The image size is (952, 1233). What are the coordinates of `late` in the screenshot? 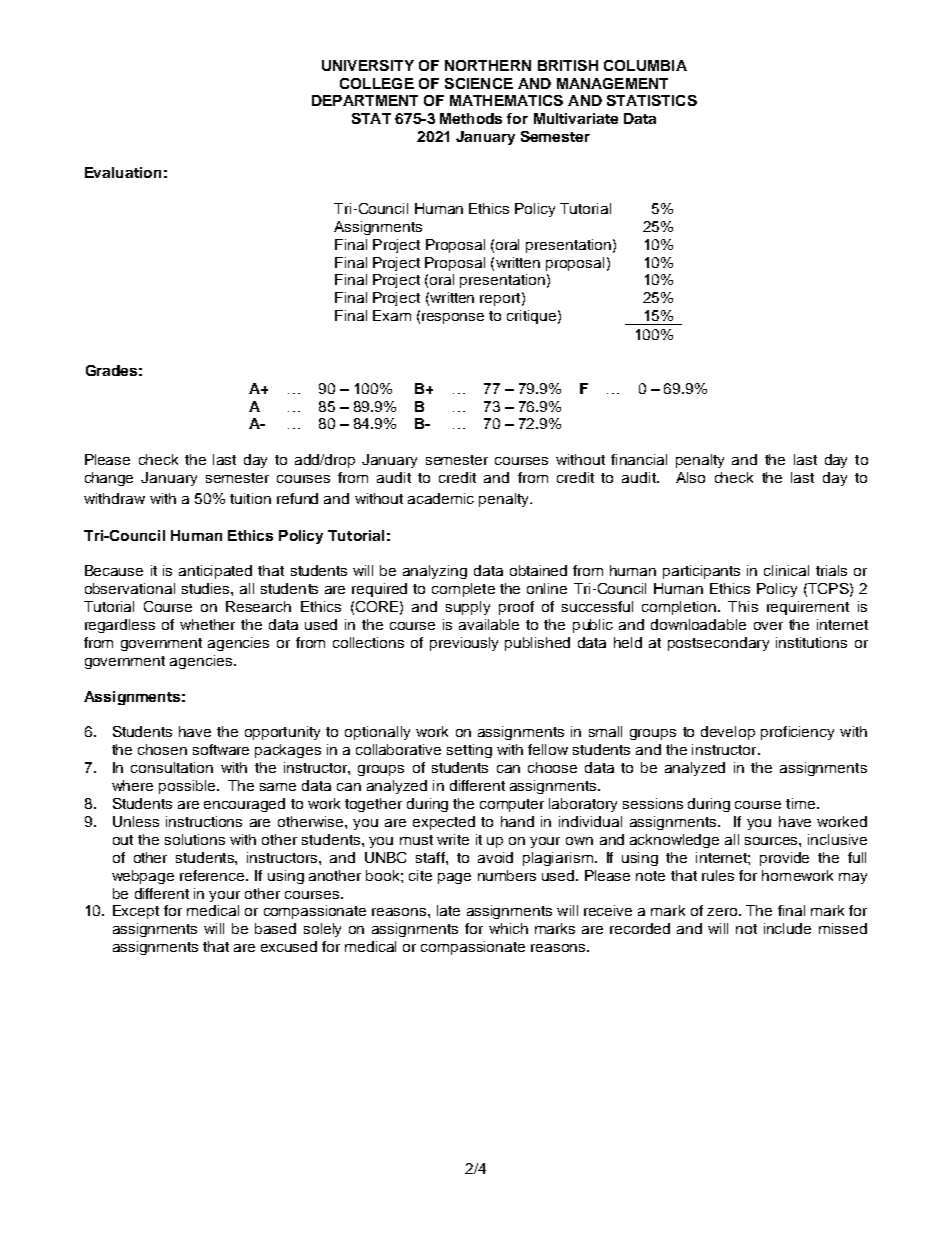 It's located at (448, 910).
